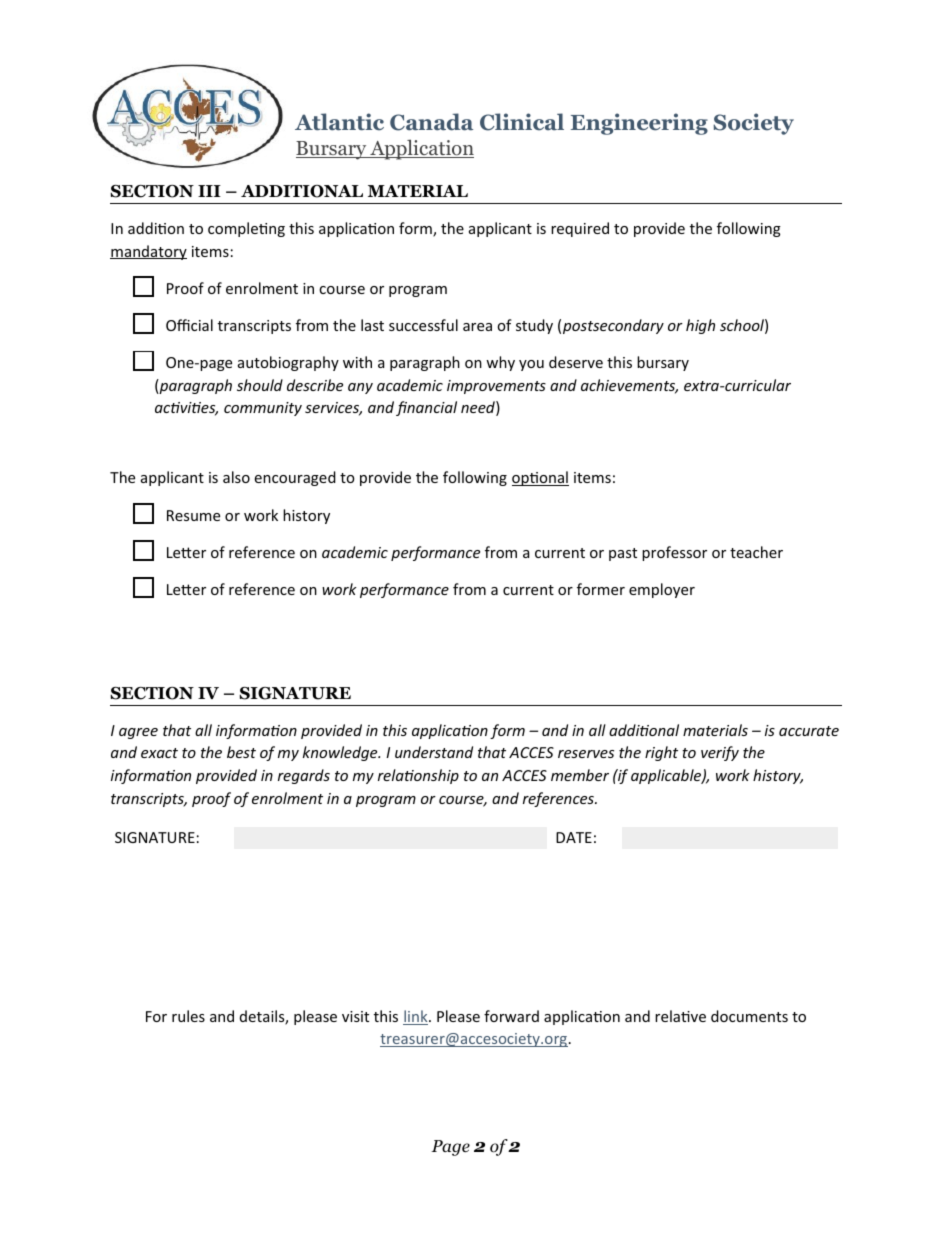 The height and width of the image is (1233, 952). Describe the element at coordinates (639, 124) in the image. I see `Engineering` at that location.
